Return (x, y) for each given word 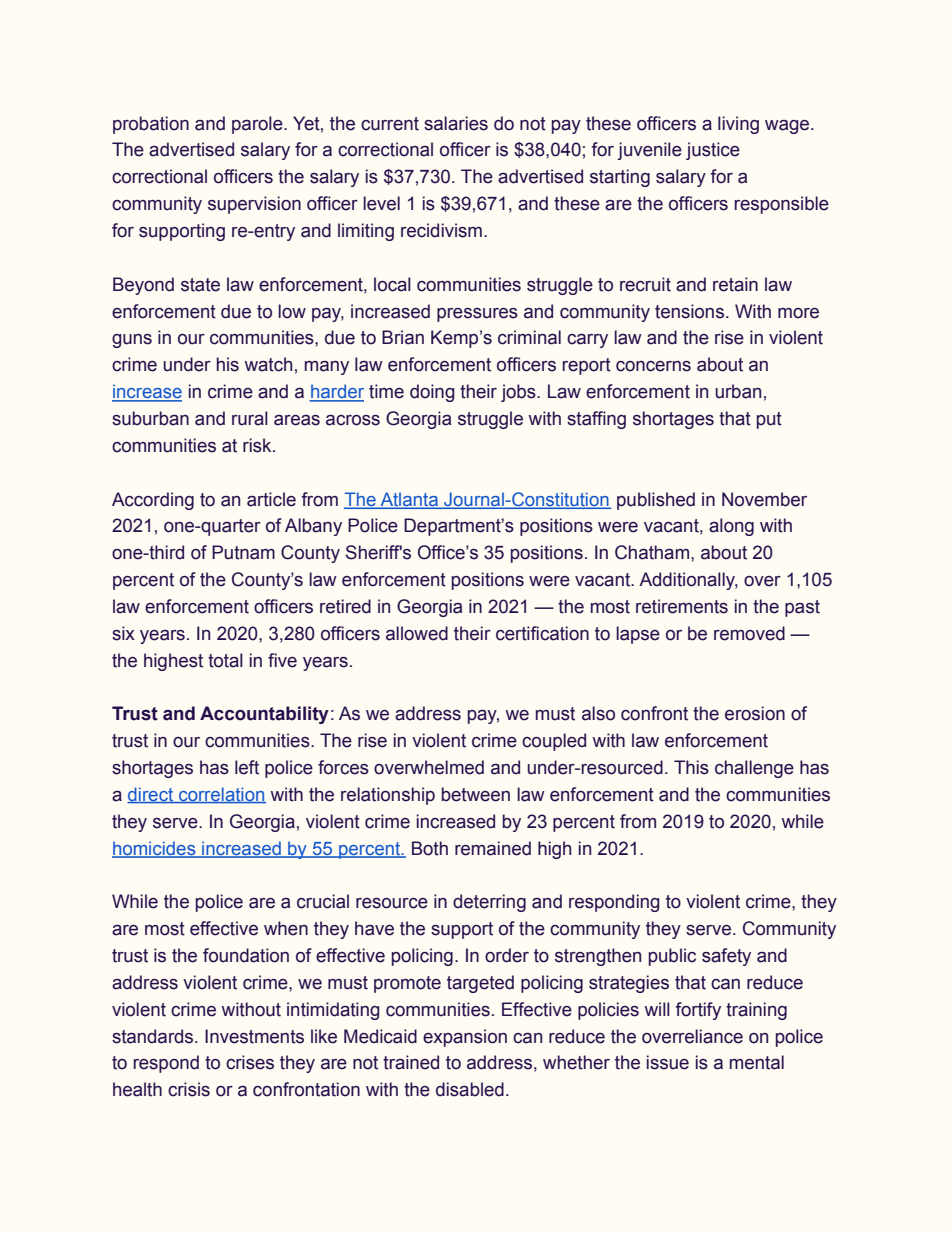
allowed (417, 633)
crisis (189, 1089)
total (225, 660)
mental (757, 1062)
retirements (682, 606)
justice (713, 151)
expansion (465, 1038)
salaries (456, 123)
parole (258, 125)
